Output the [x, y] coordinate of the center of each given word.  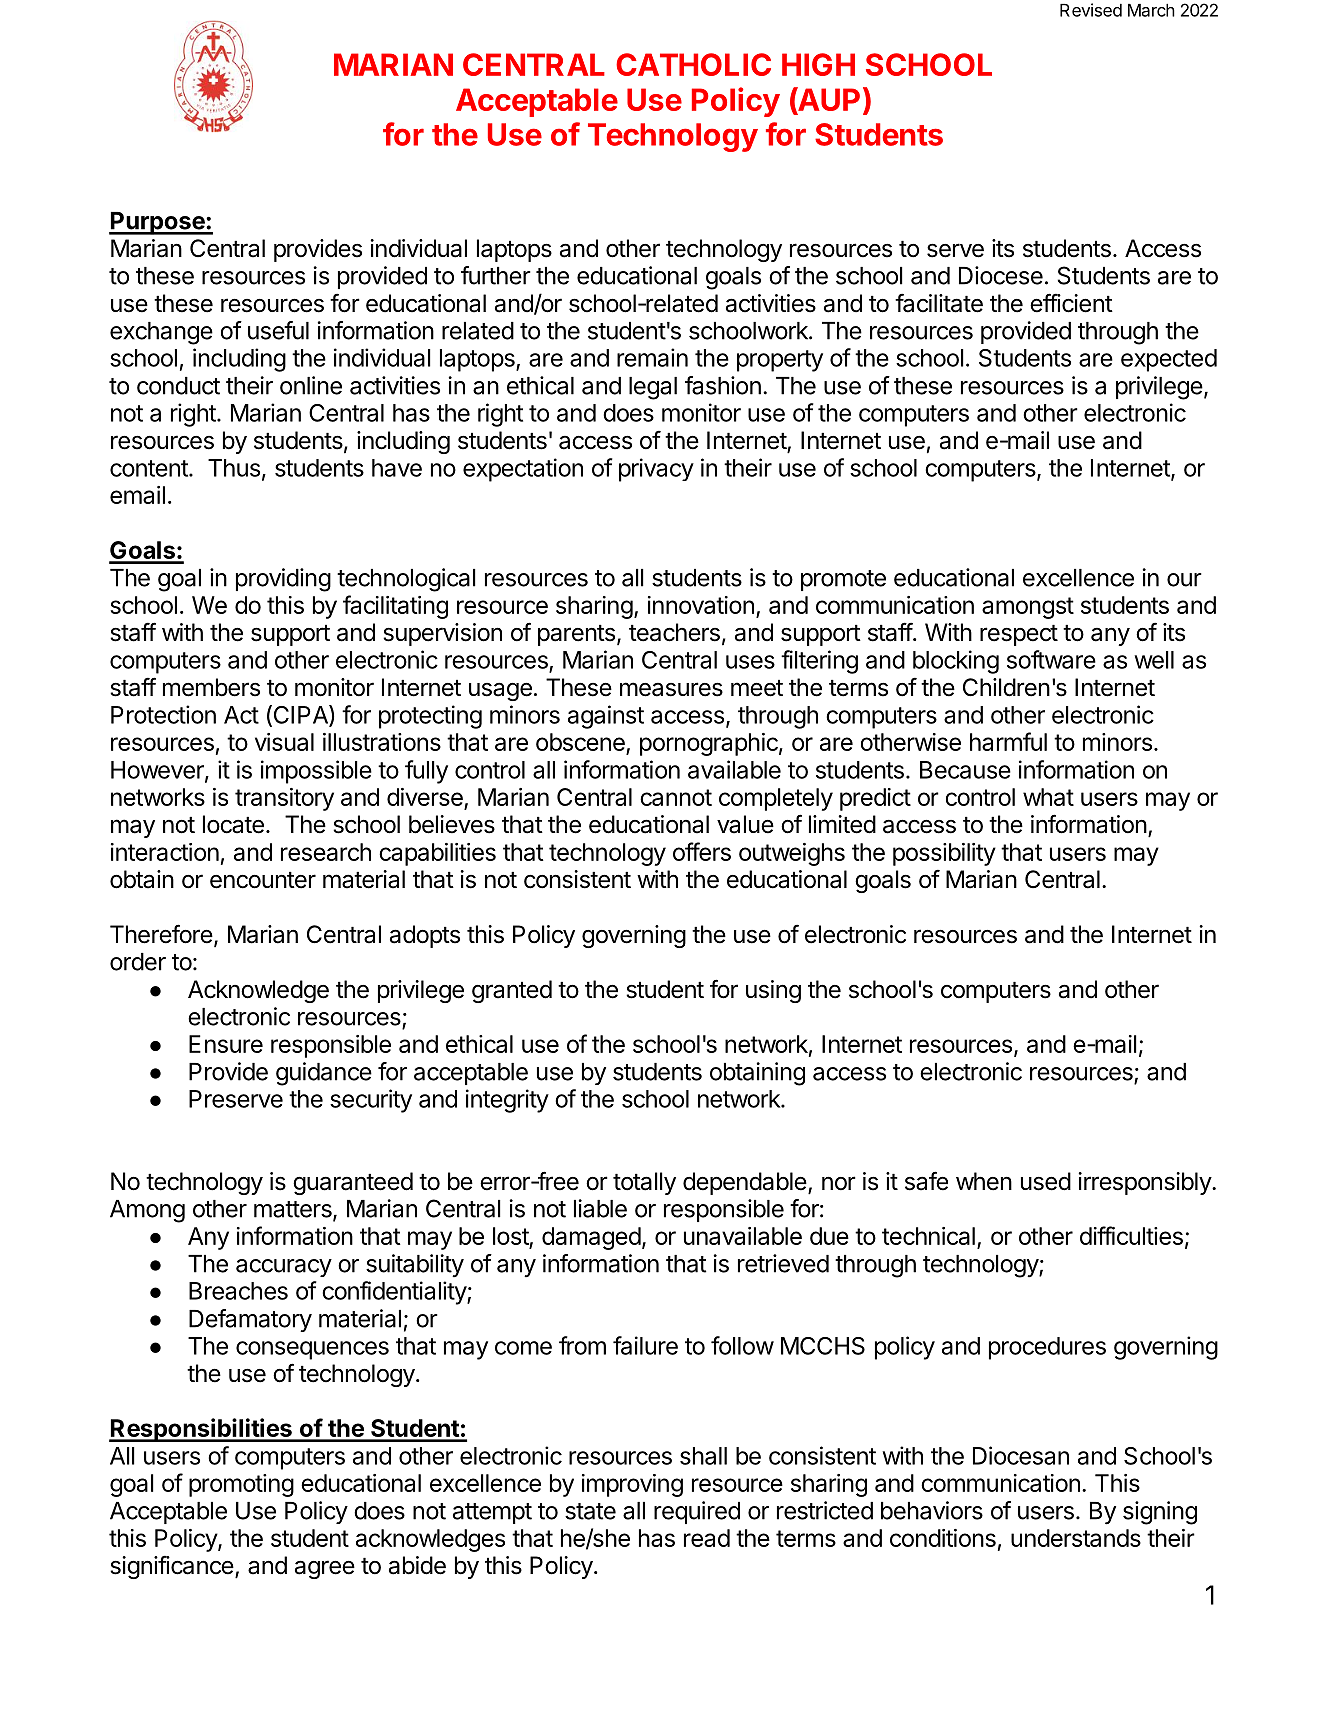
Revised [1091, 10]
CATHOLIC [693, 64]
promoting [241, 1485]
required [697, 1512]
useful [278, 330]
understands [1076, 1538]
